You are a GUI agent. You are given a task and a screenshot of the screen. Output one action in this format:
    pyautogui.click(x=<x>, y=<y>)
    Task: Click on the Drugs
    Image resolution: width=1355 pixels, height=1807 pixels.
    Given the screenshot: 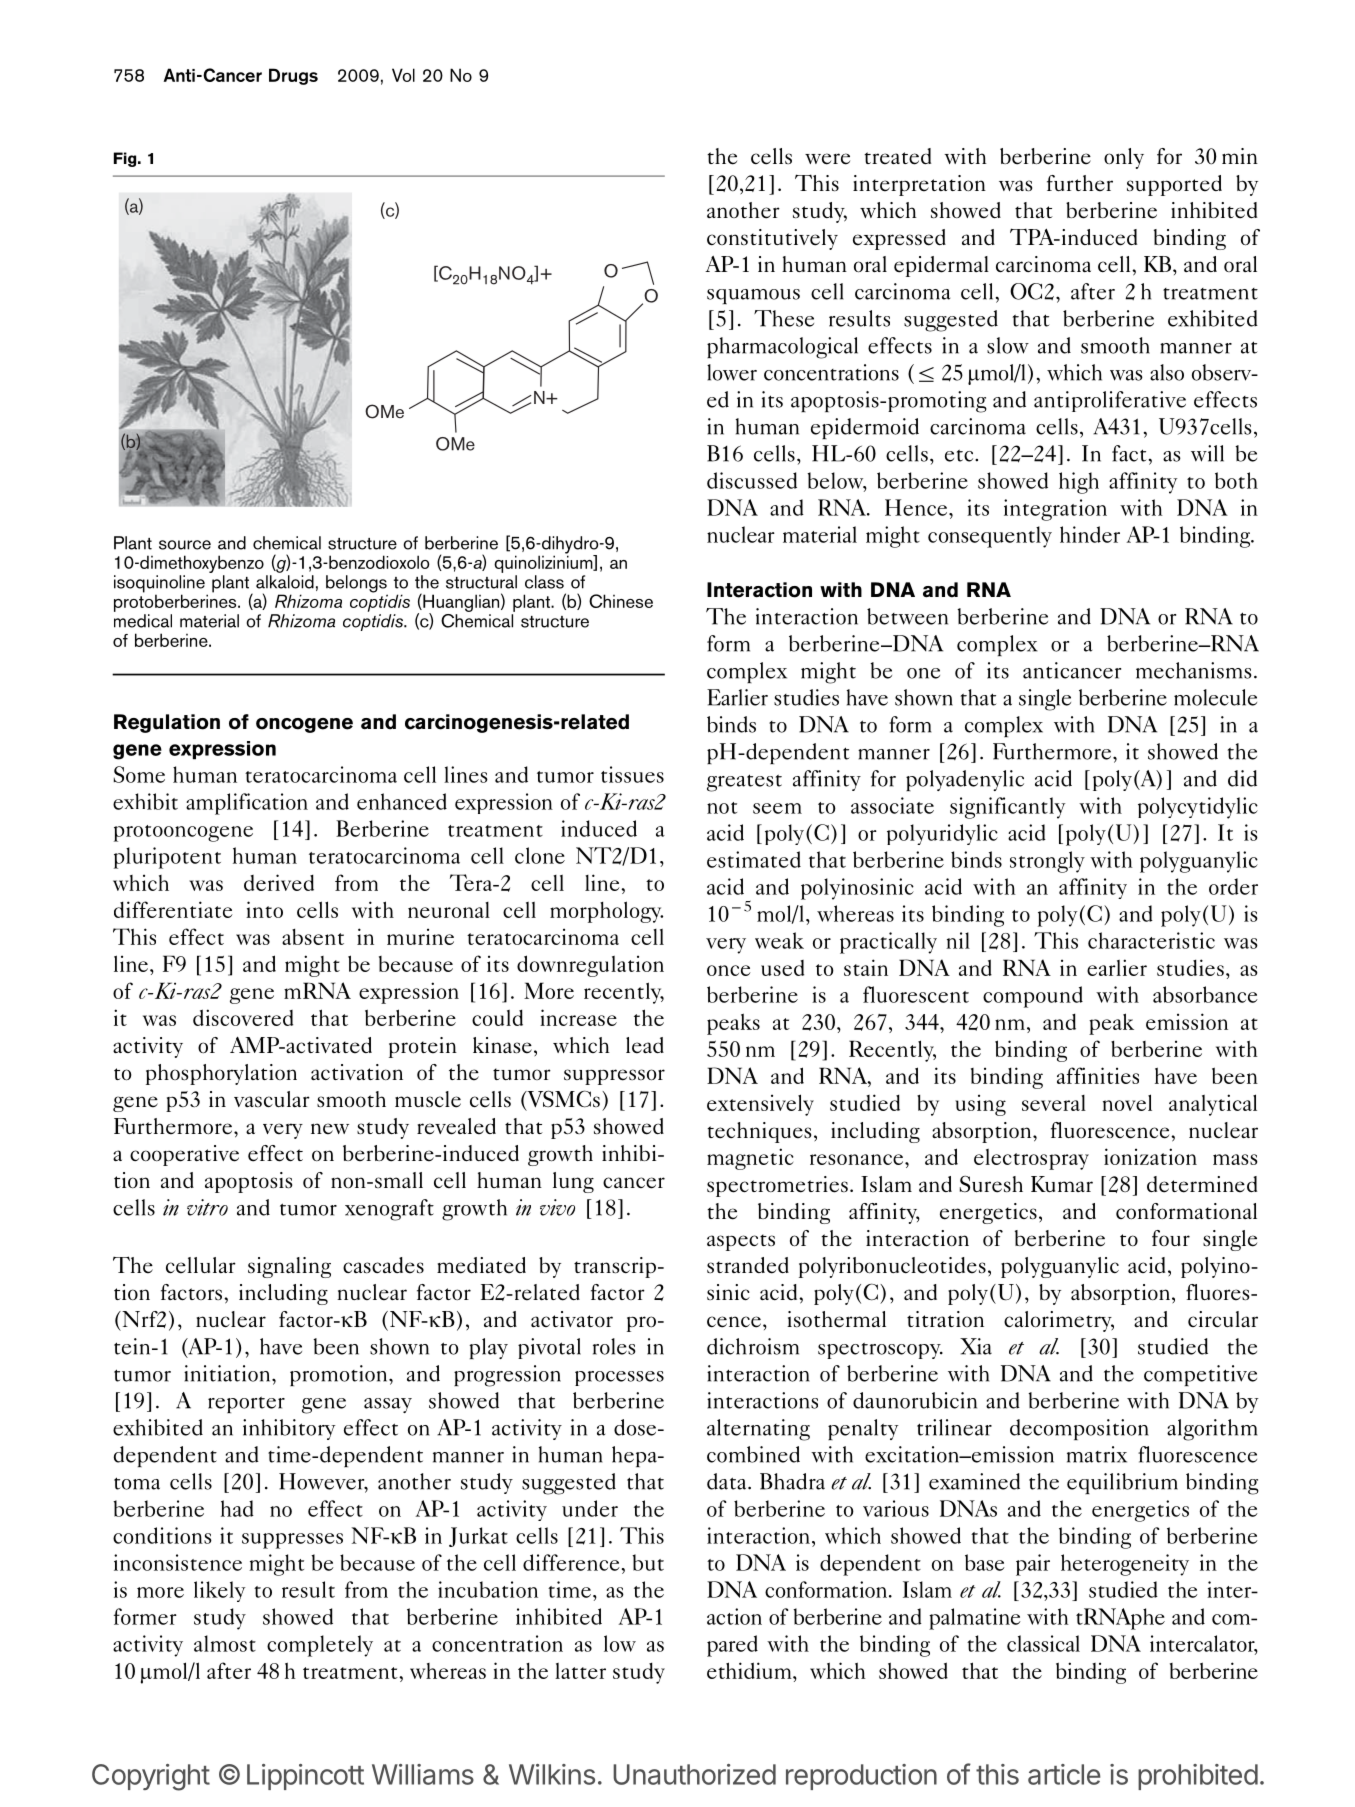 What is the action you would take?
    pyautogui.click(x=293, y=76)
